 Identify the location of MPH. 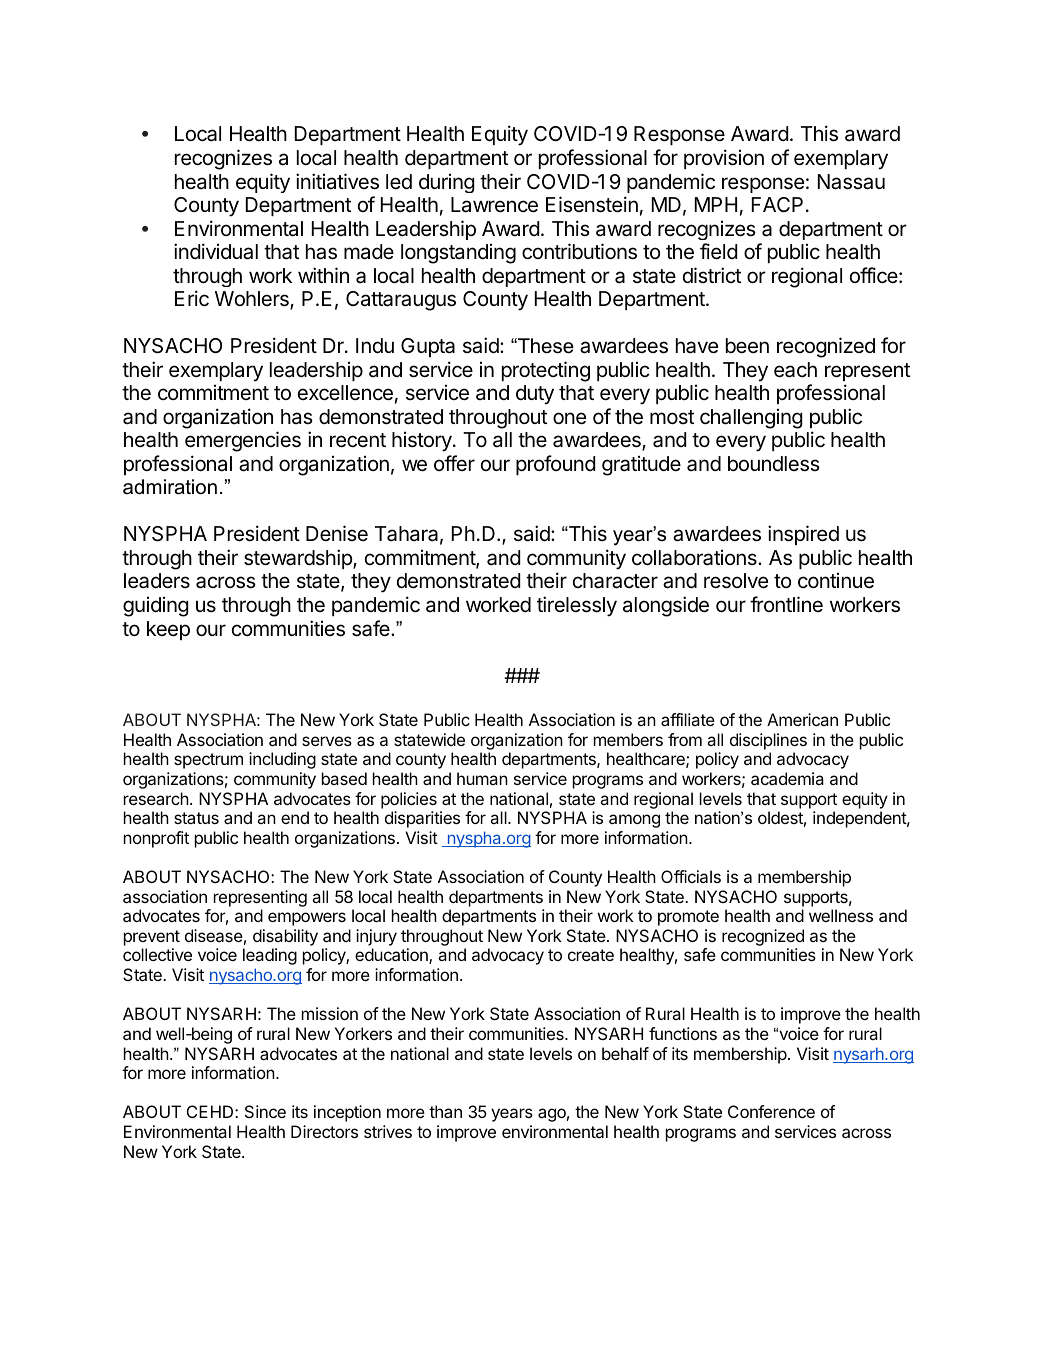
(716, 204).
